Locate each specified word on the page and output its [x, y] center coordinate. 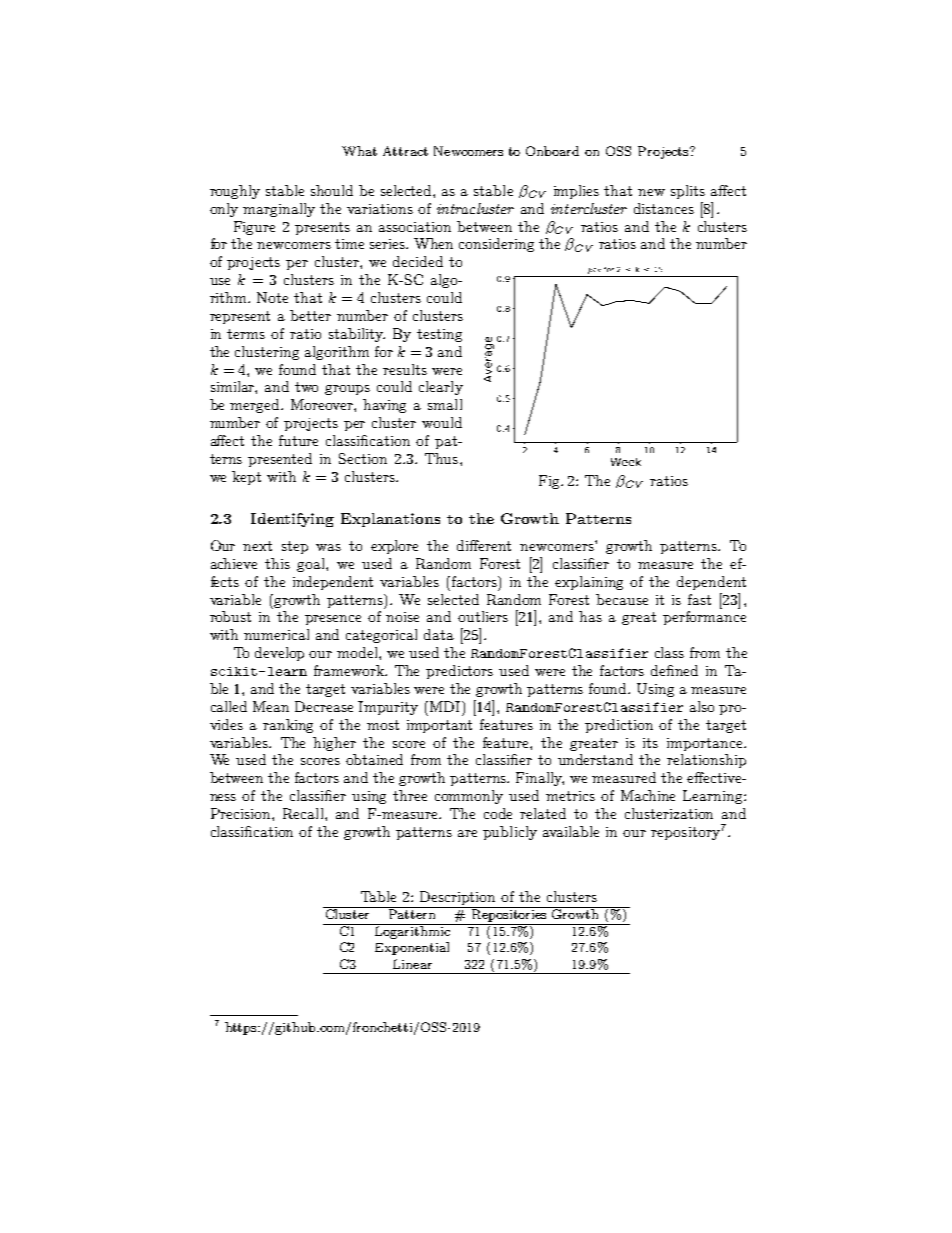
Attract [405, 151]
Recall [304, 813]
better [310, 315]
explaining [589, 583]
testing [439, 335]
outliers [483, 616]
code [498, 813]
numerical [276, 634]
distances [664, 208]
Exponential [412, 948]
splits [688, 192]
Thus [441, 458]
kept [246, 478]
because [622, 599]
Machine [648, 795]
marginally [279, 210]
